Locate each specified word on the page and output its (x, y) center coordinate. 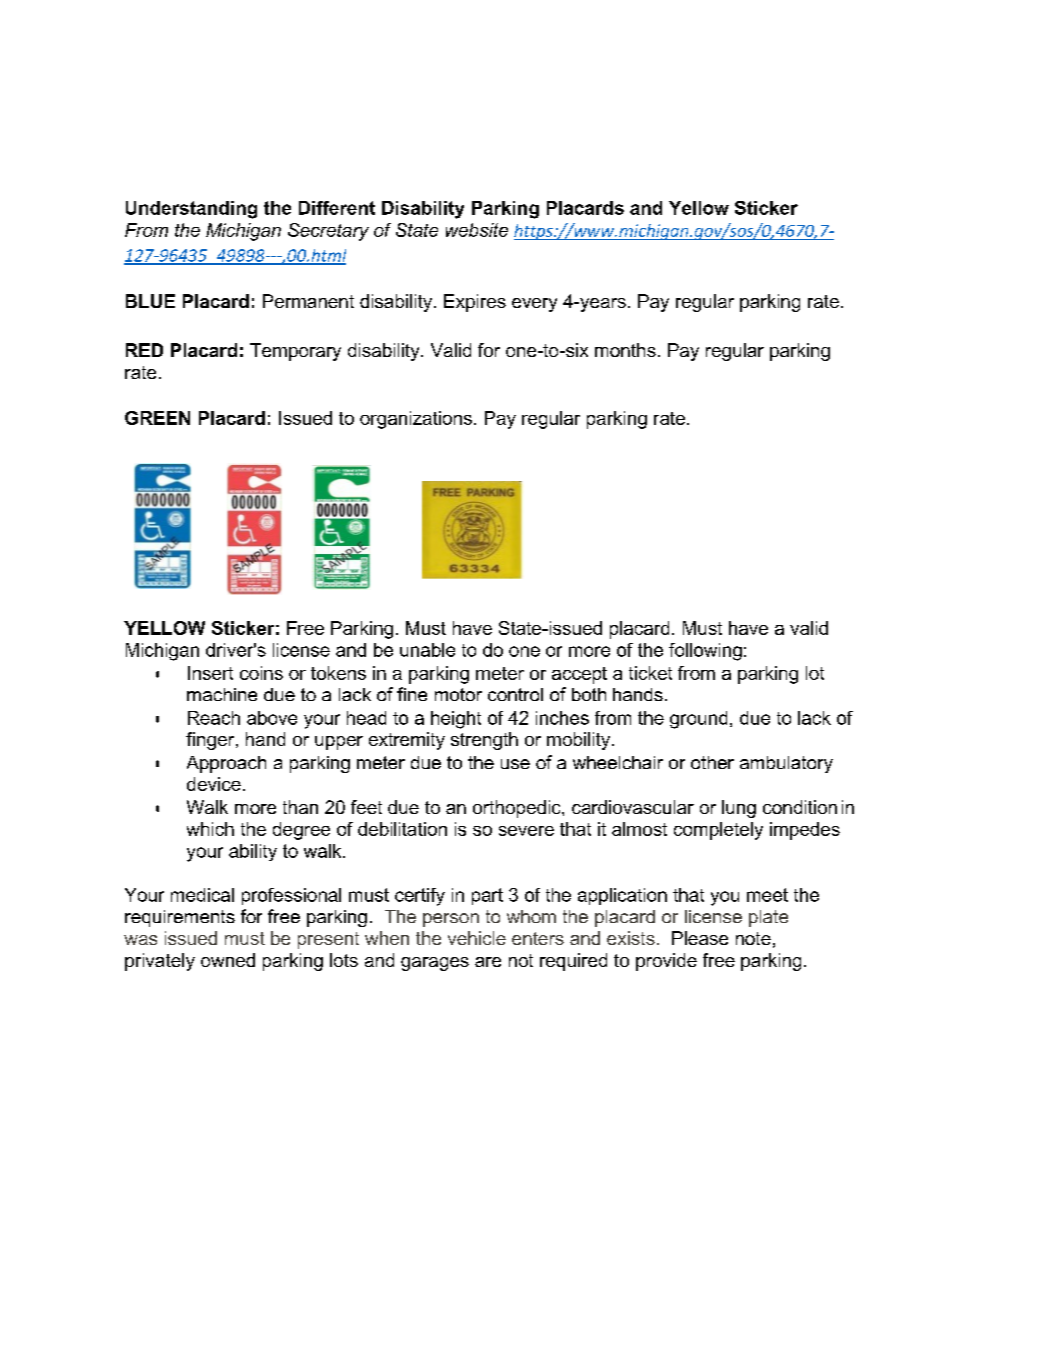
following (705, 652)
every (534, 305)
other (712, 762)
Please (700, 938)
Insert (210, 673)
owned (228, 960)
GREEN (157, 418)
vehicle (477, 938)
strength (484, 741)
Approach (226, 764)
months (625, 350)
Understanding (191, 210)
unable (427, 650)
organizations (416, 420)
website (477, 230)
